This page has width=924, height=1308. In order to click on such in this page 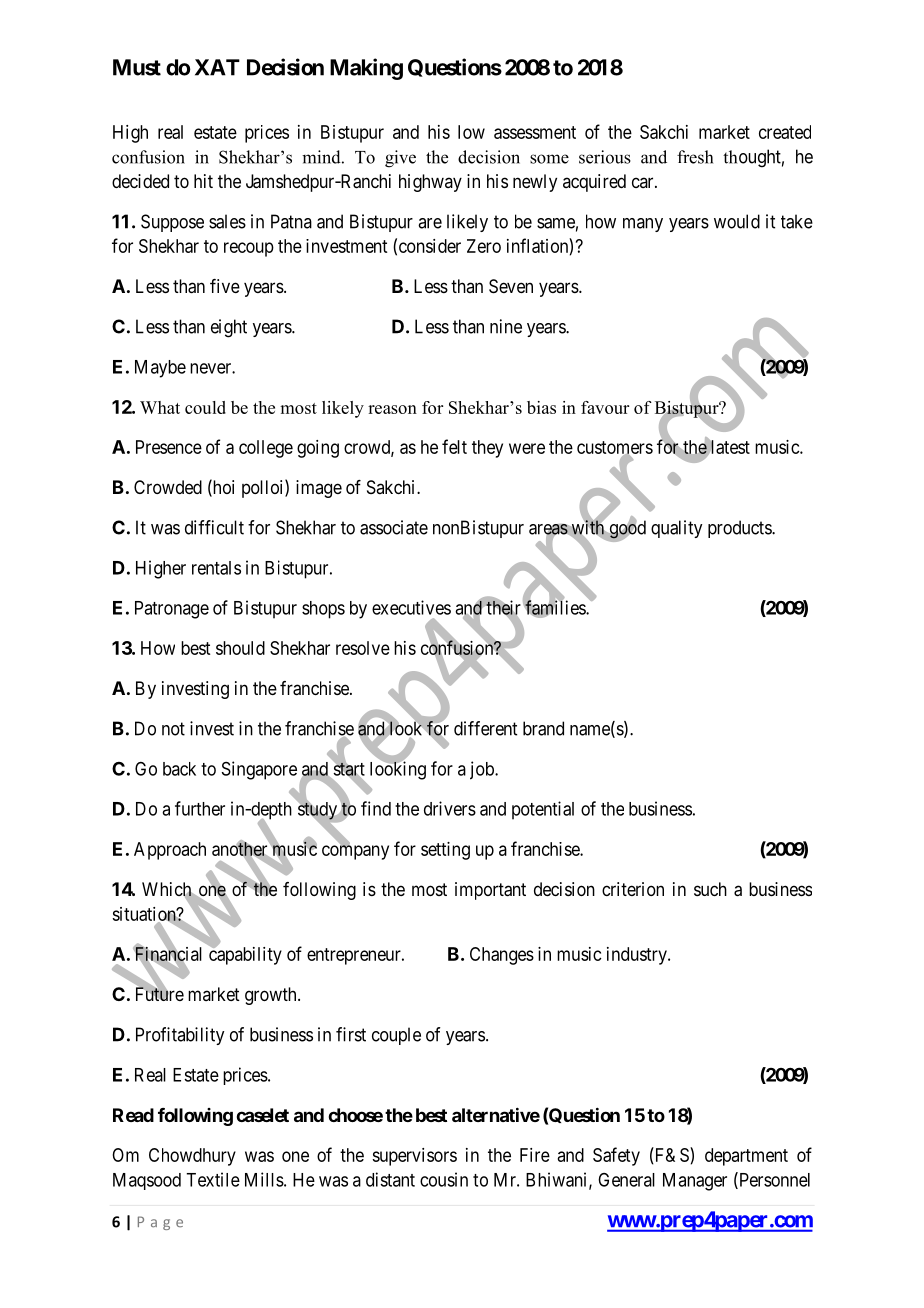, I will do `click(710, 889)`.
